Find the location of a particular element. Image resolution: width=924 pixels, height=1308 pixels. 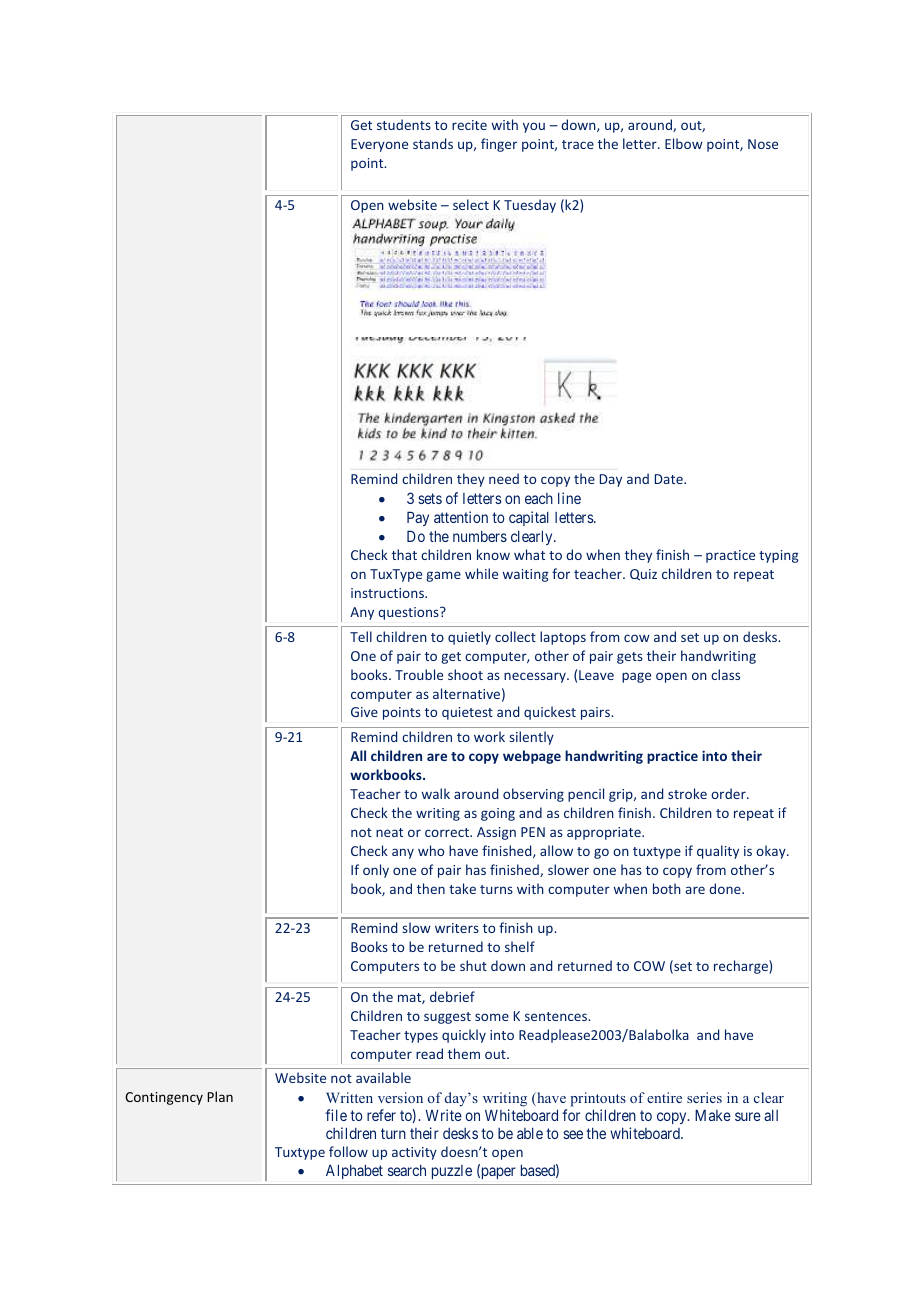

Make is located at coordinates (713, 1115).
